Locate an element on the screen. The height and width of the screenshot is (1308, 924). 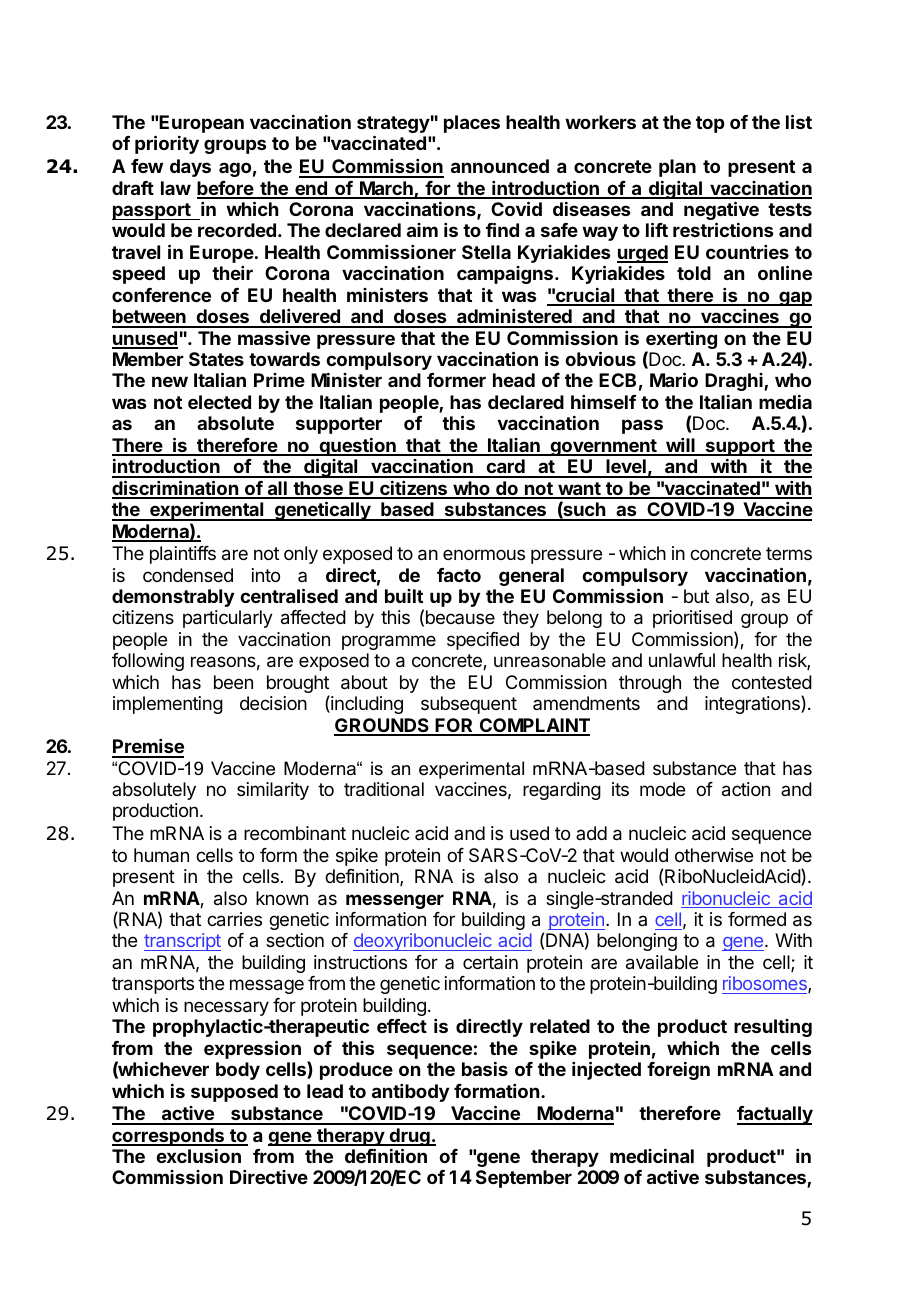
unlawful is located at coordinates (682, 660).
